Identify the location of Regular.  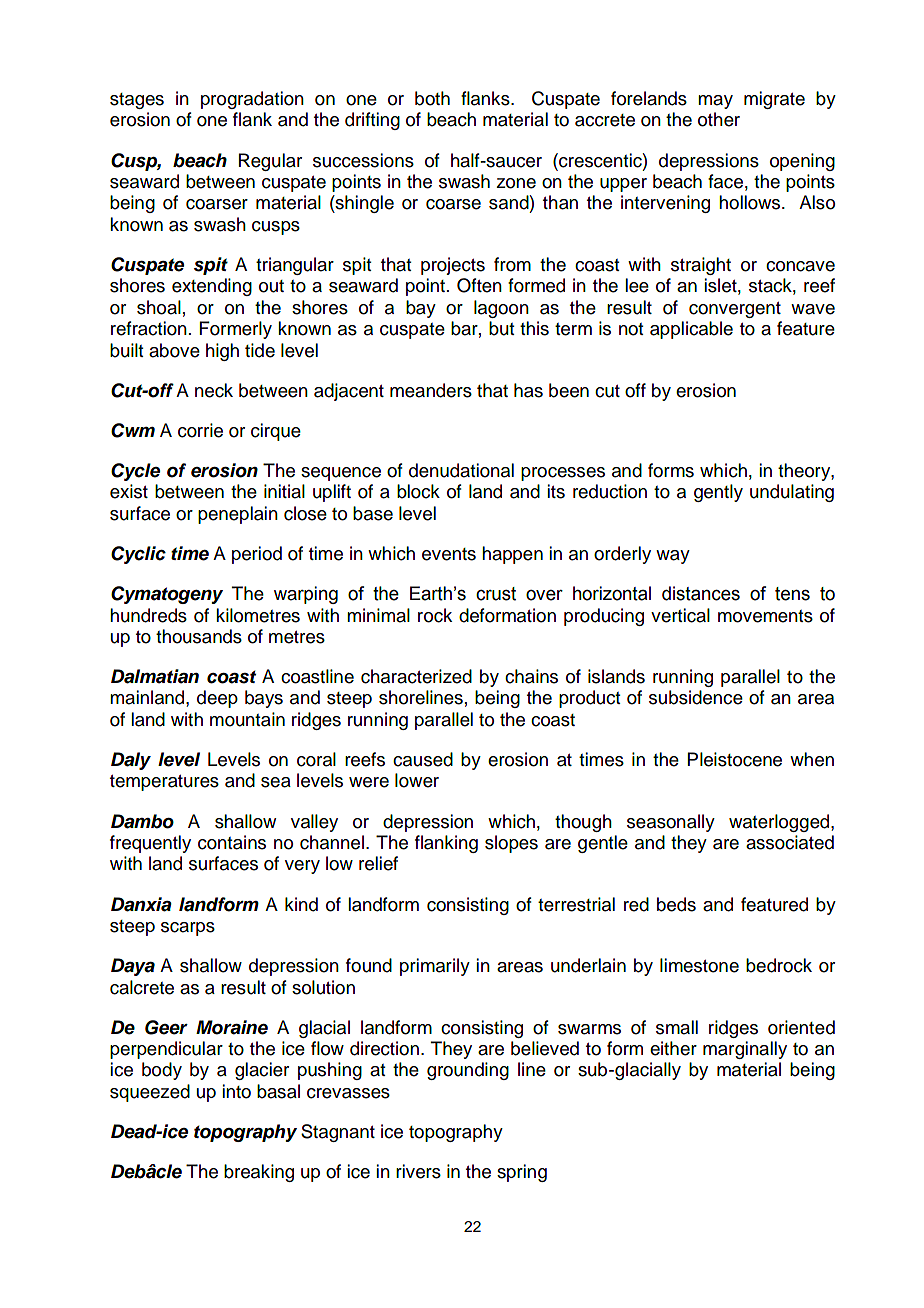
(270, 162).
